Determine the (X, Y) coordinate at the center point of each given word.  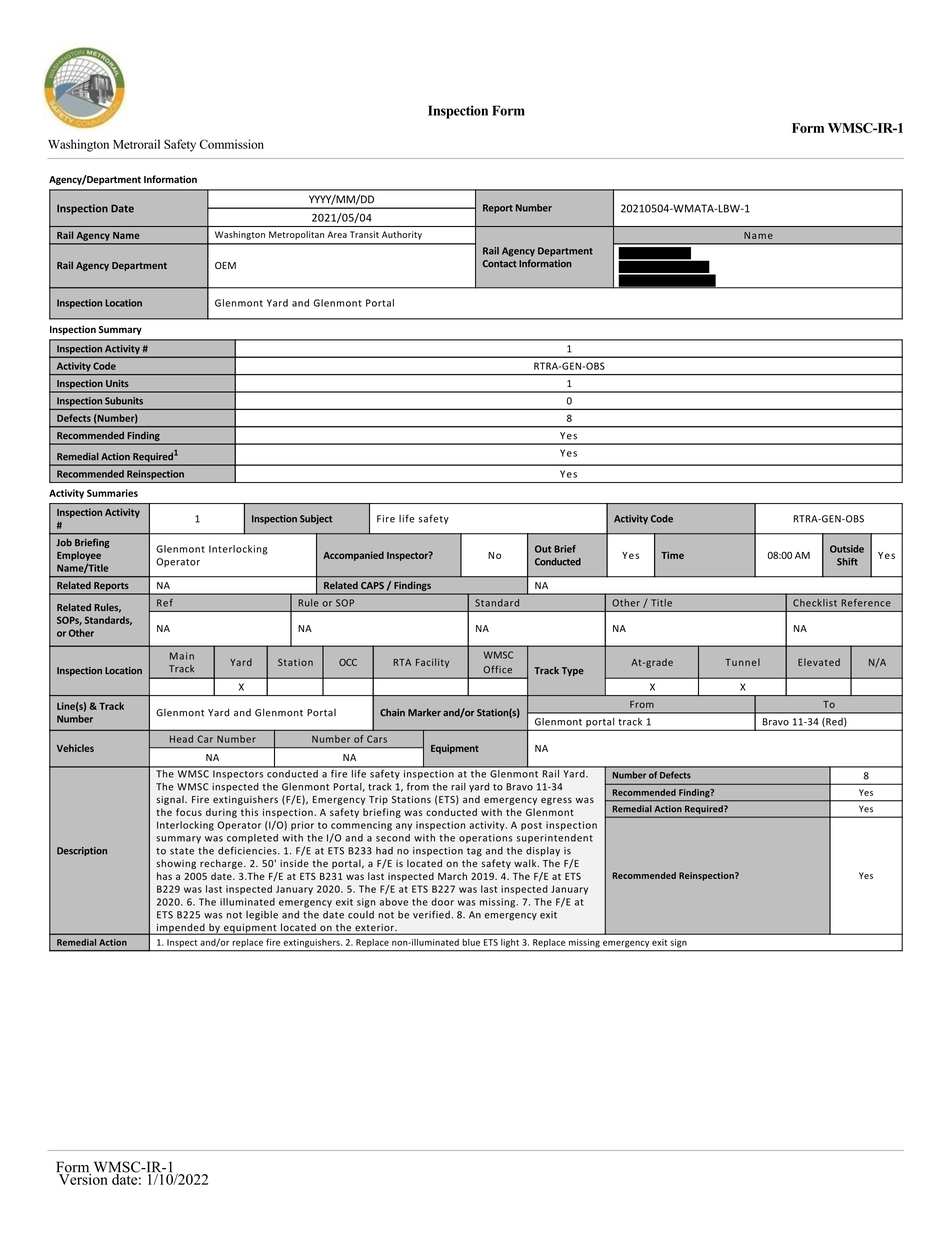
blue (471, 942)
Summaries (112, 493)
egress (556, 801)
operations (485, 838)
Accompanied (353, 556)
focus (189, 812)
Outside (847, 549)
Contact (500, 264)
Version (83, 1178)
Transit (364, 234)
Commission (232, 144)
